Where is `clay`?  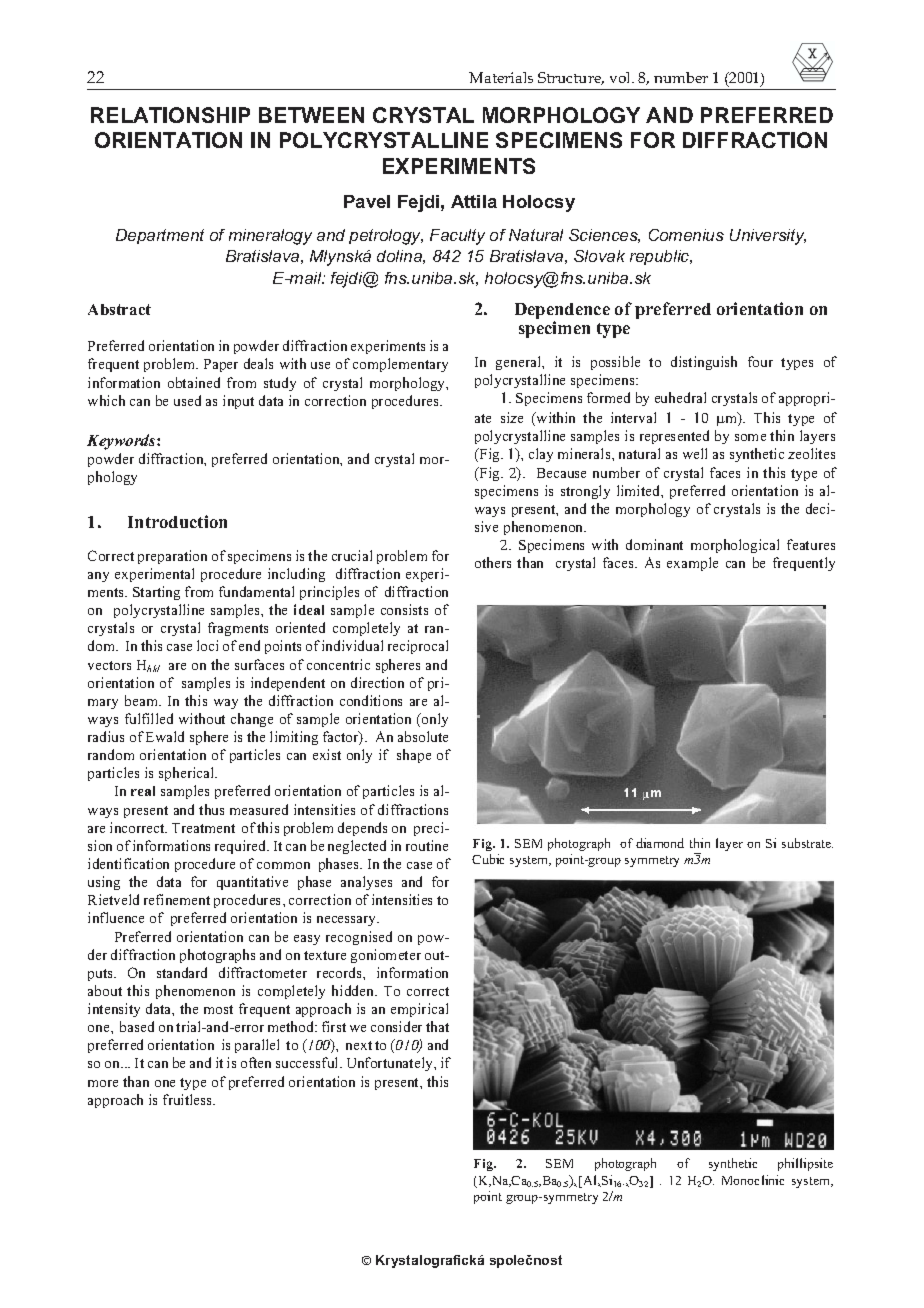 clay is located at coordinates (541, 455).
